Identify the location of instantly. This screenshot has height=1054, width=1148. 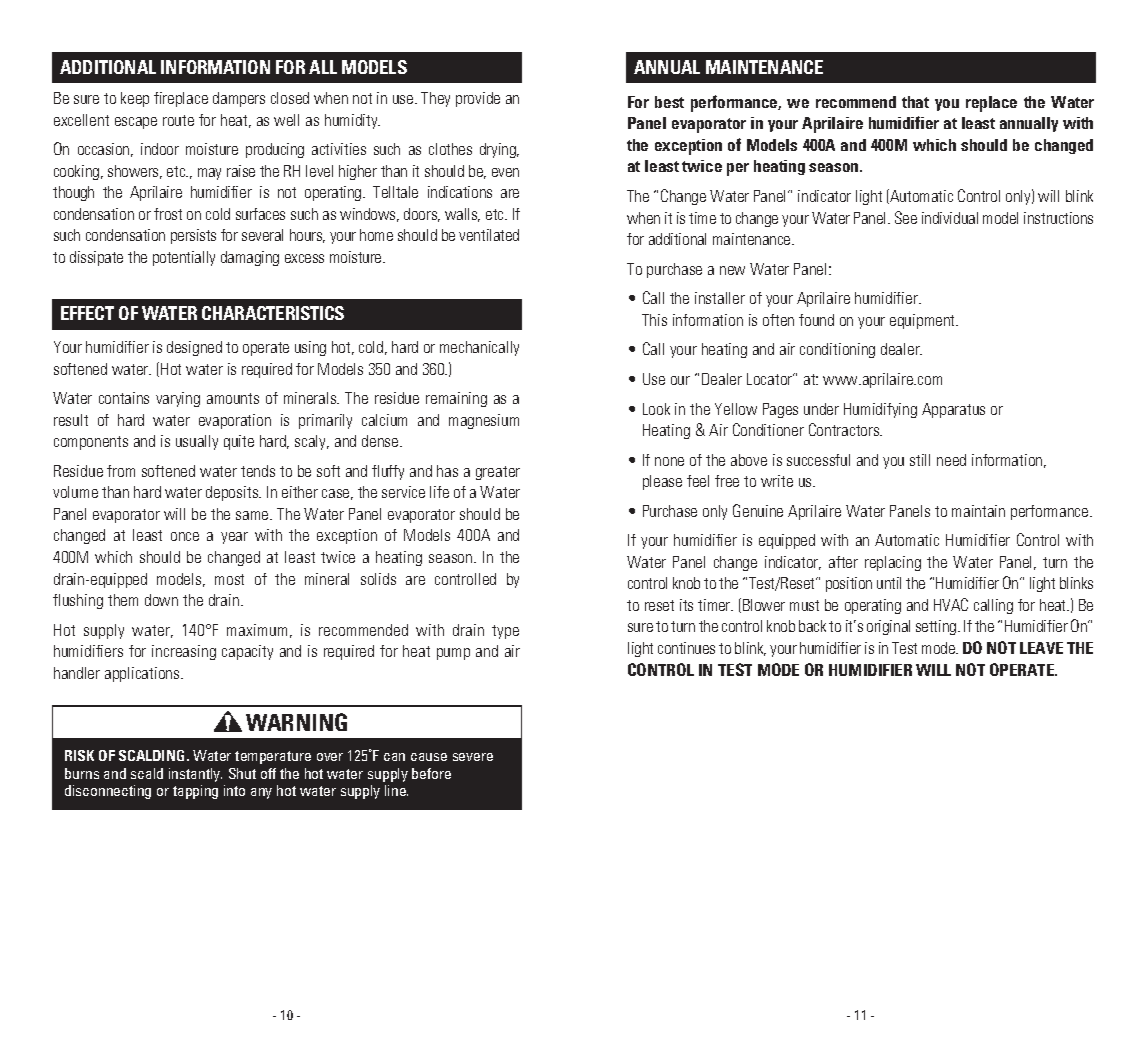
(195, 775).
